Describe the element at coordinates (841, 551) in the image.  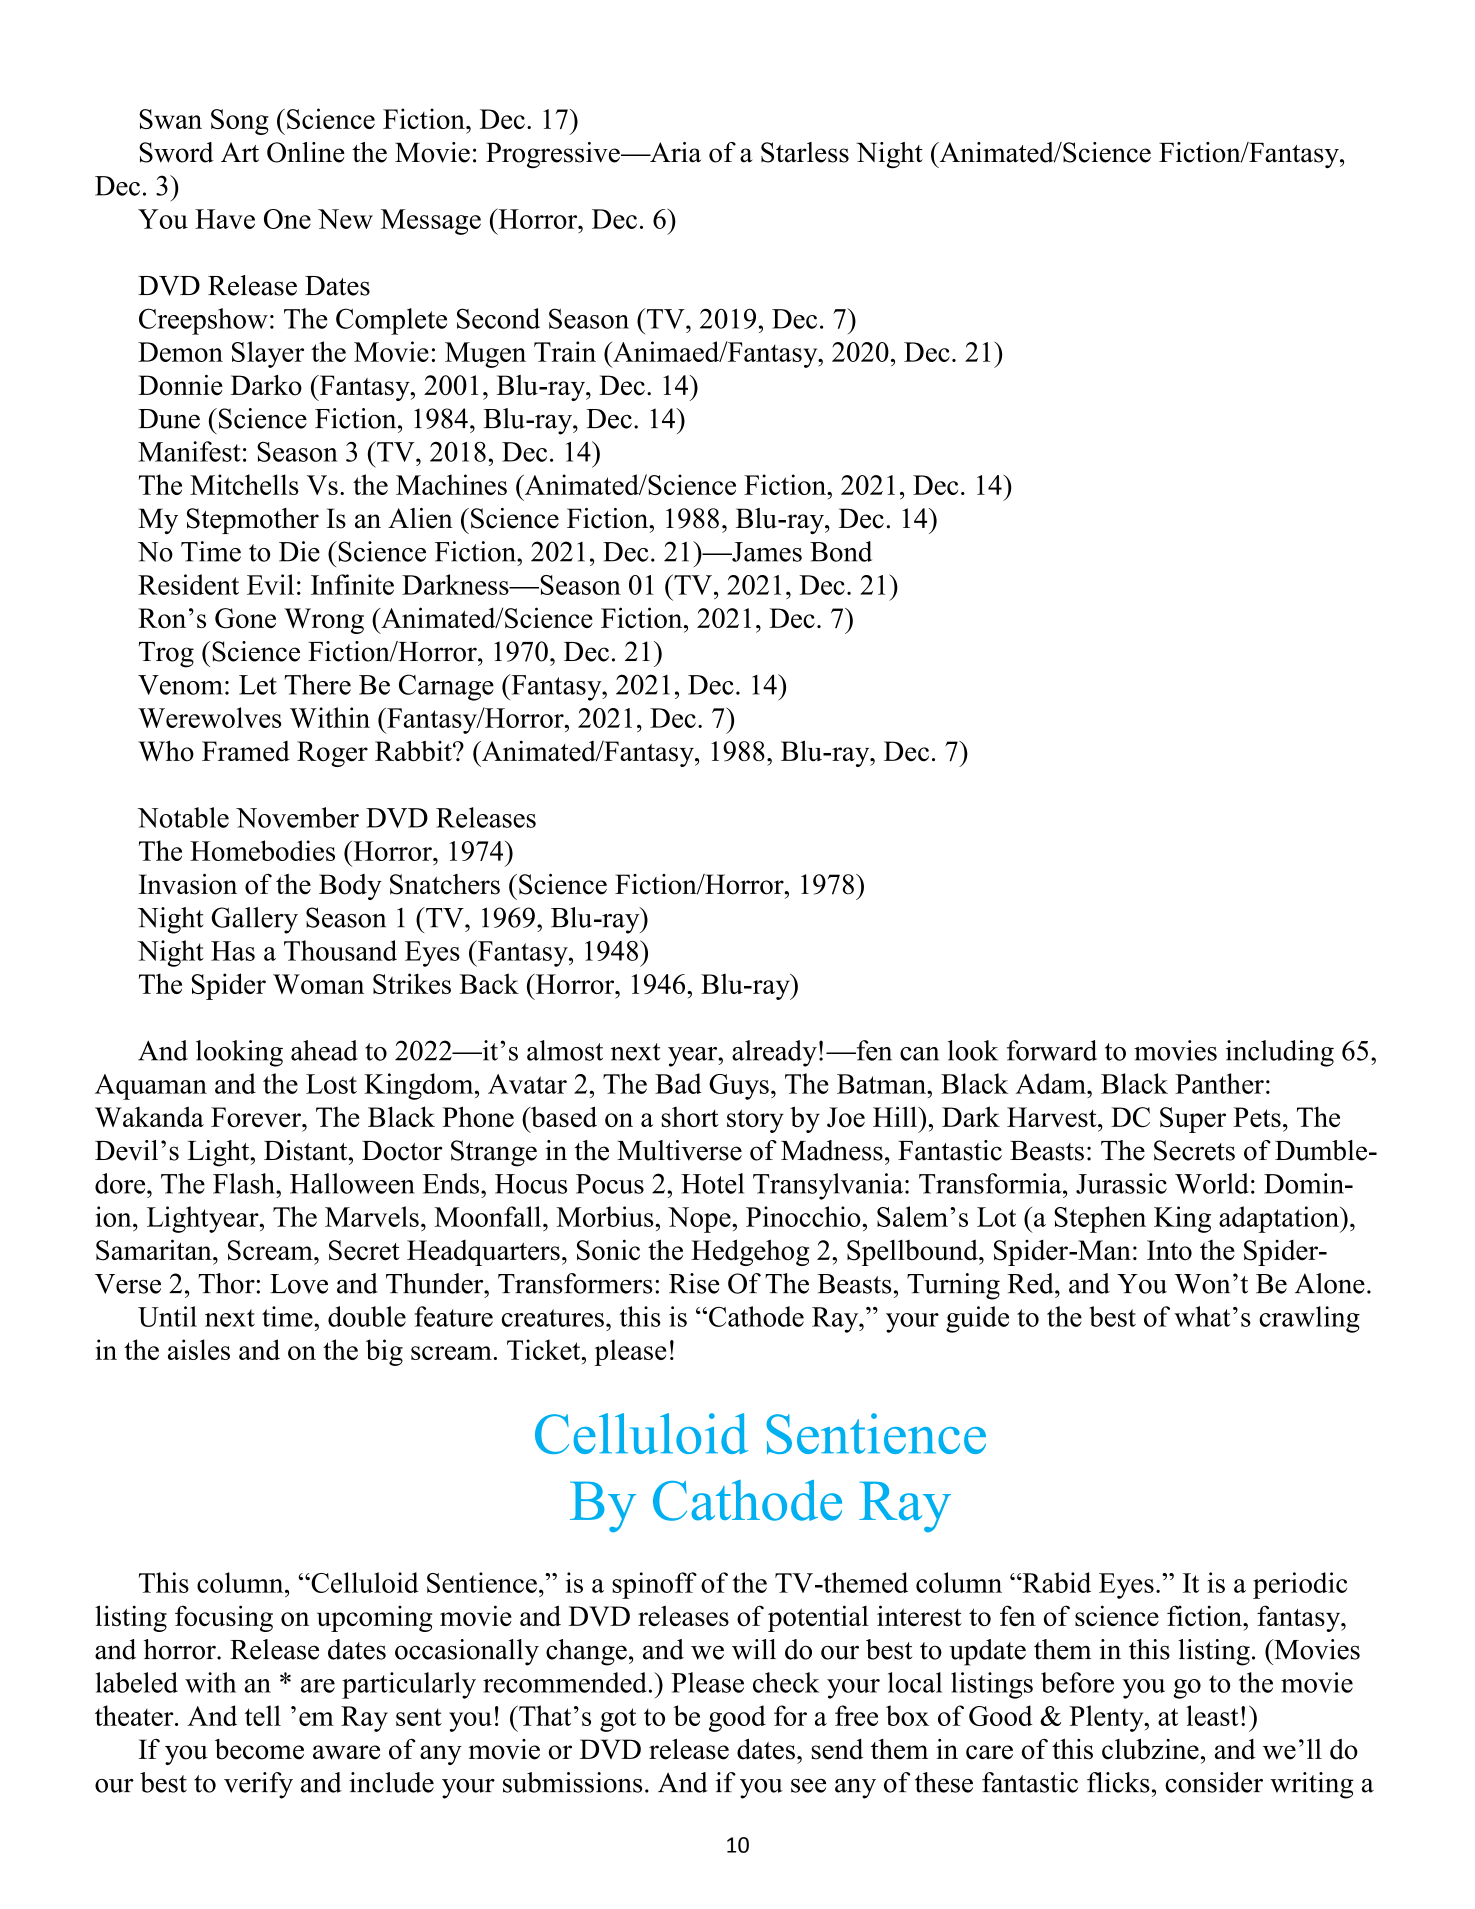
I see `Bond` at that location.
